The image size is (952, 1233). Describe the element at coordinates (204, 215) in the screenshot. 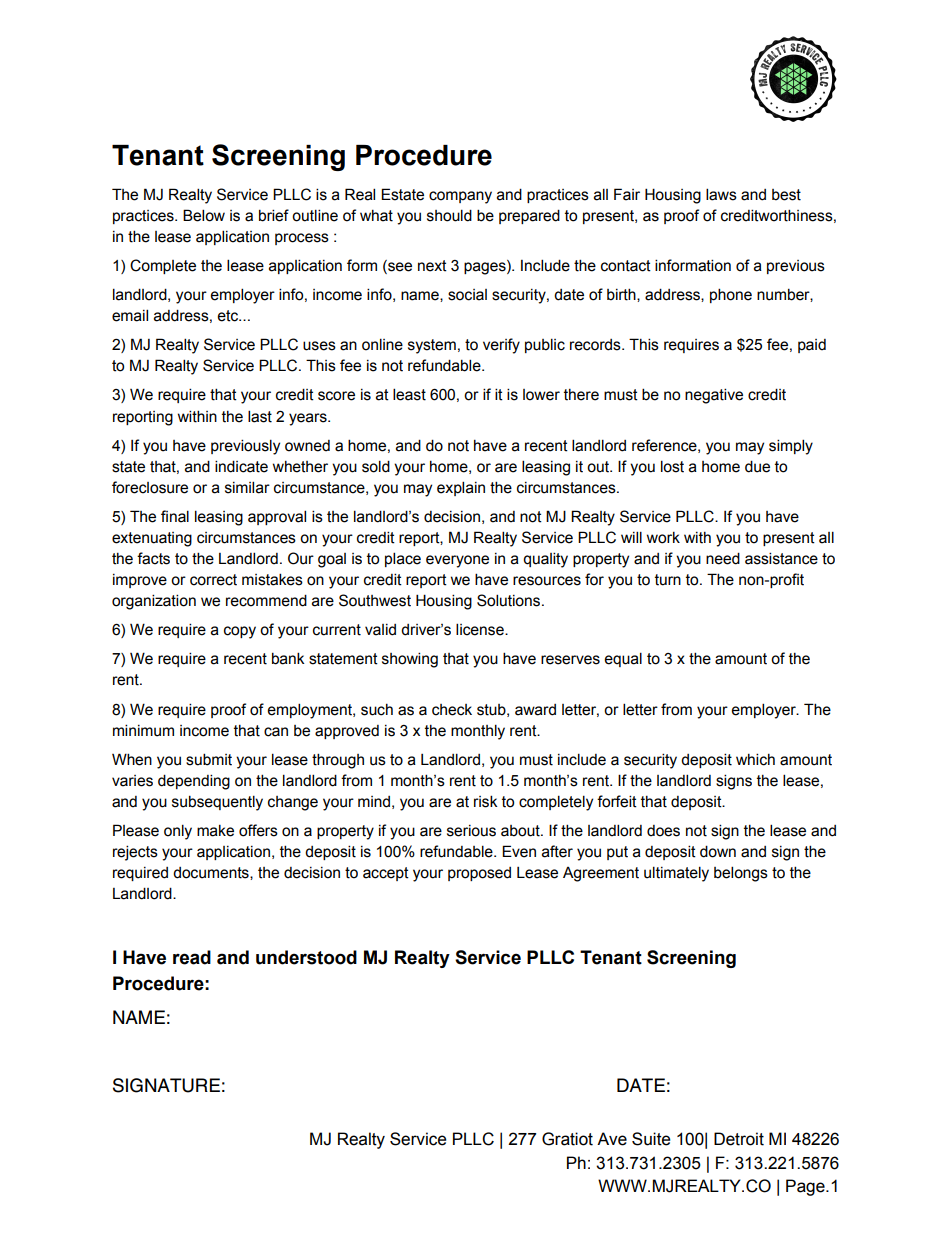

I see `Below` at that location.
